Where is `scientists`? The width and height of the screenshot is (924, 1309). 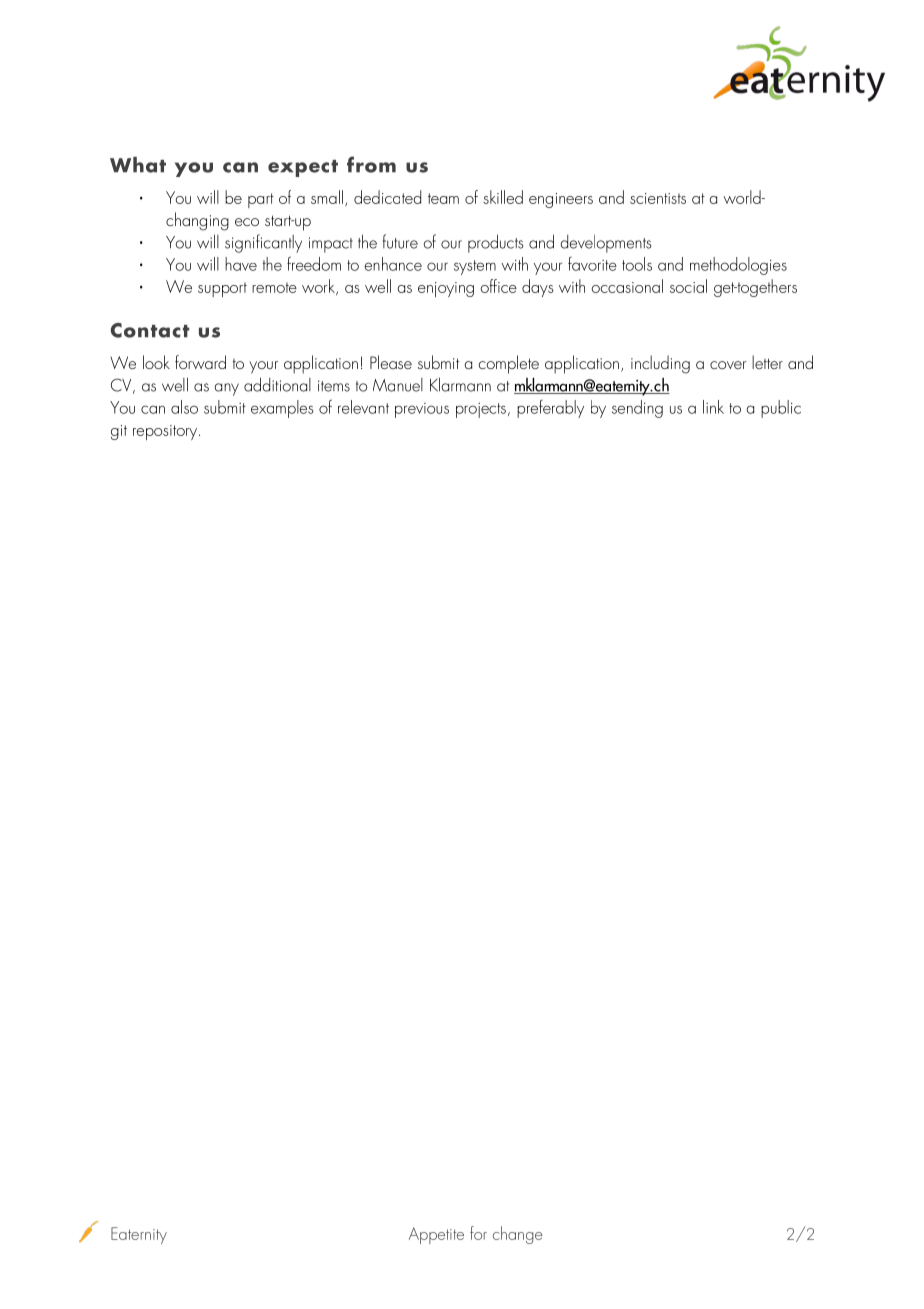
scientists is located at coordinates (658, 198).
